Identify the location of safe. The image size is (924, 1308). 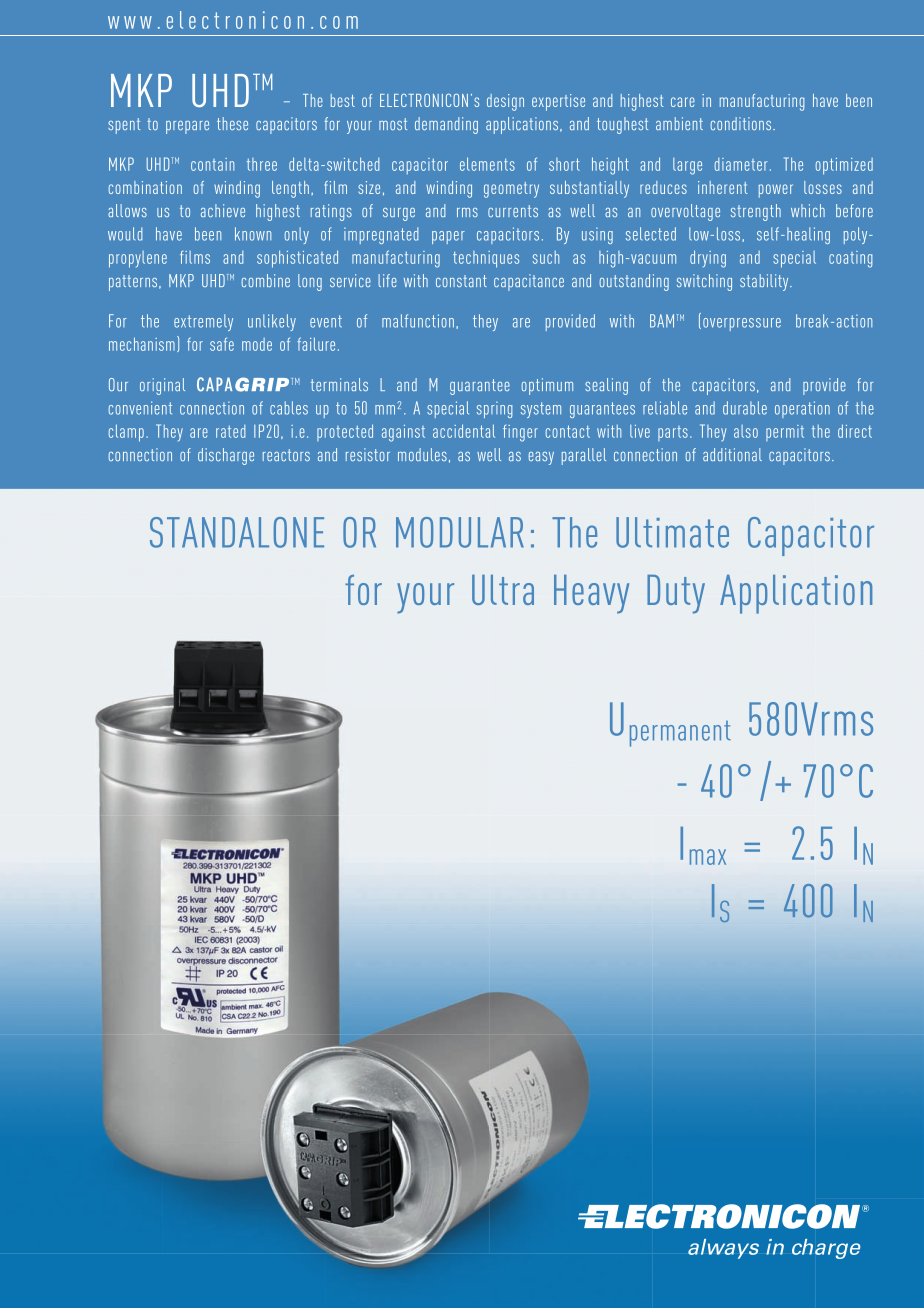
(222, 344).
